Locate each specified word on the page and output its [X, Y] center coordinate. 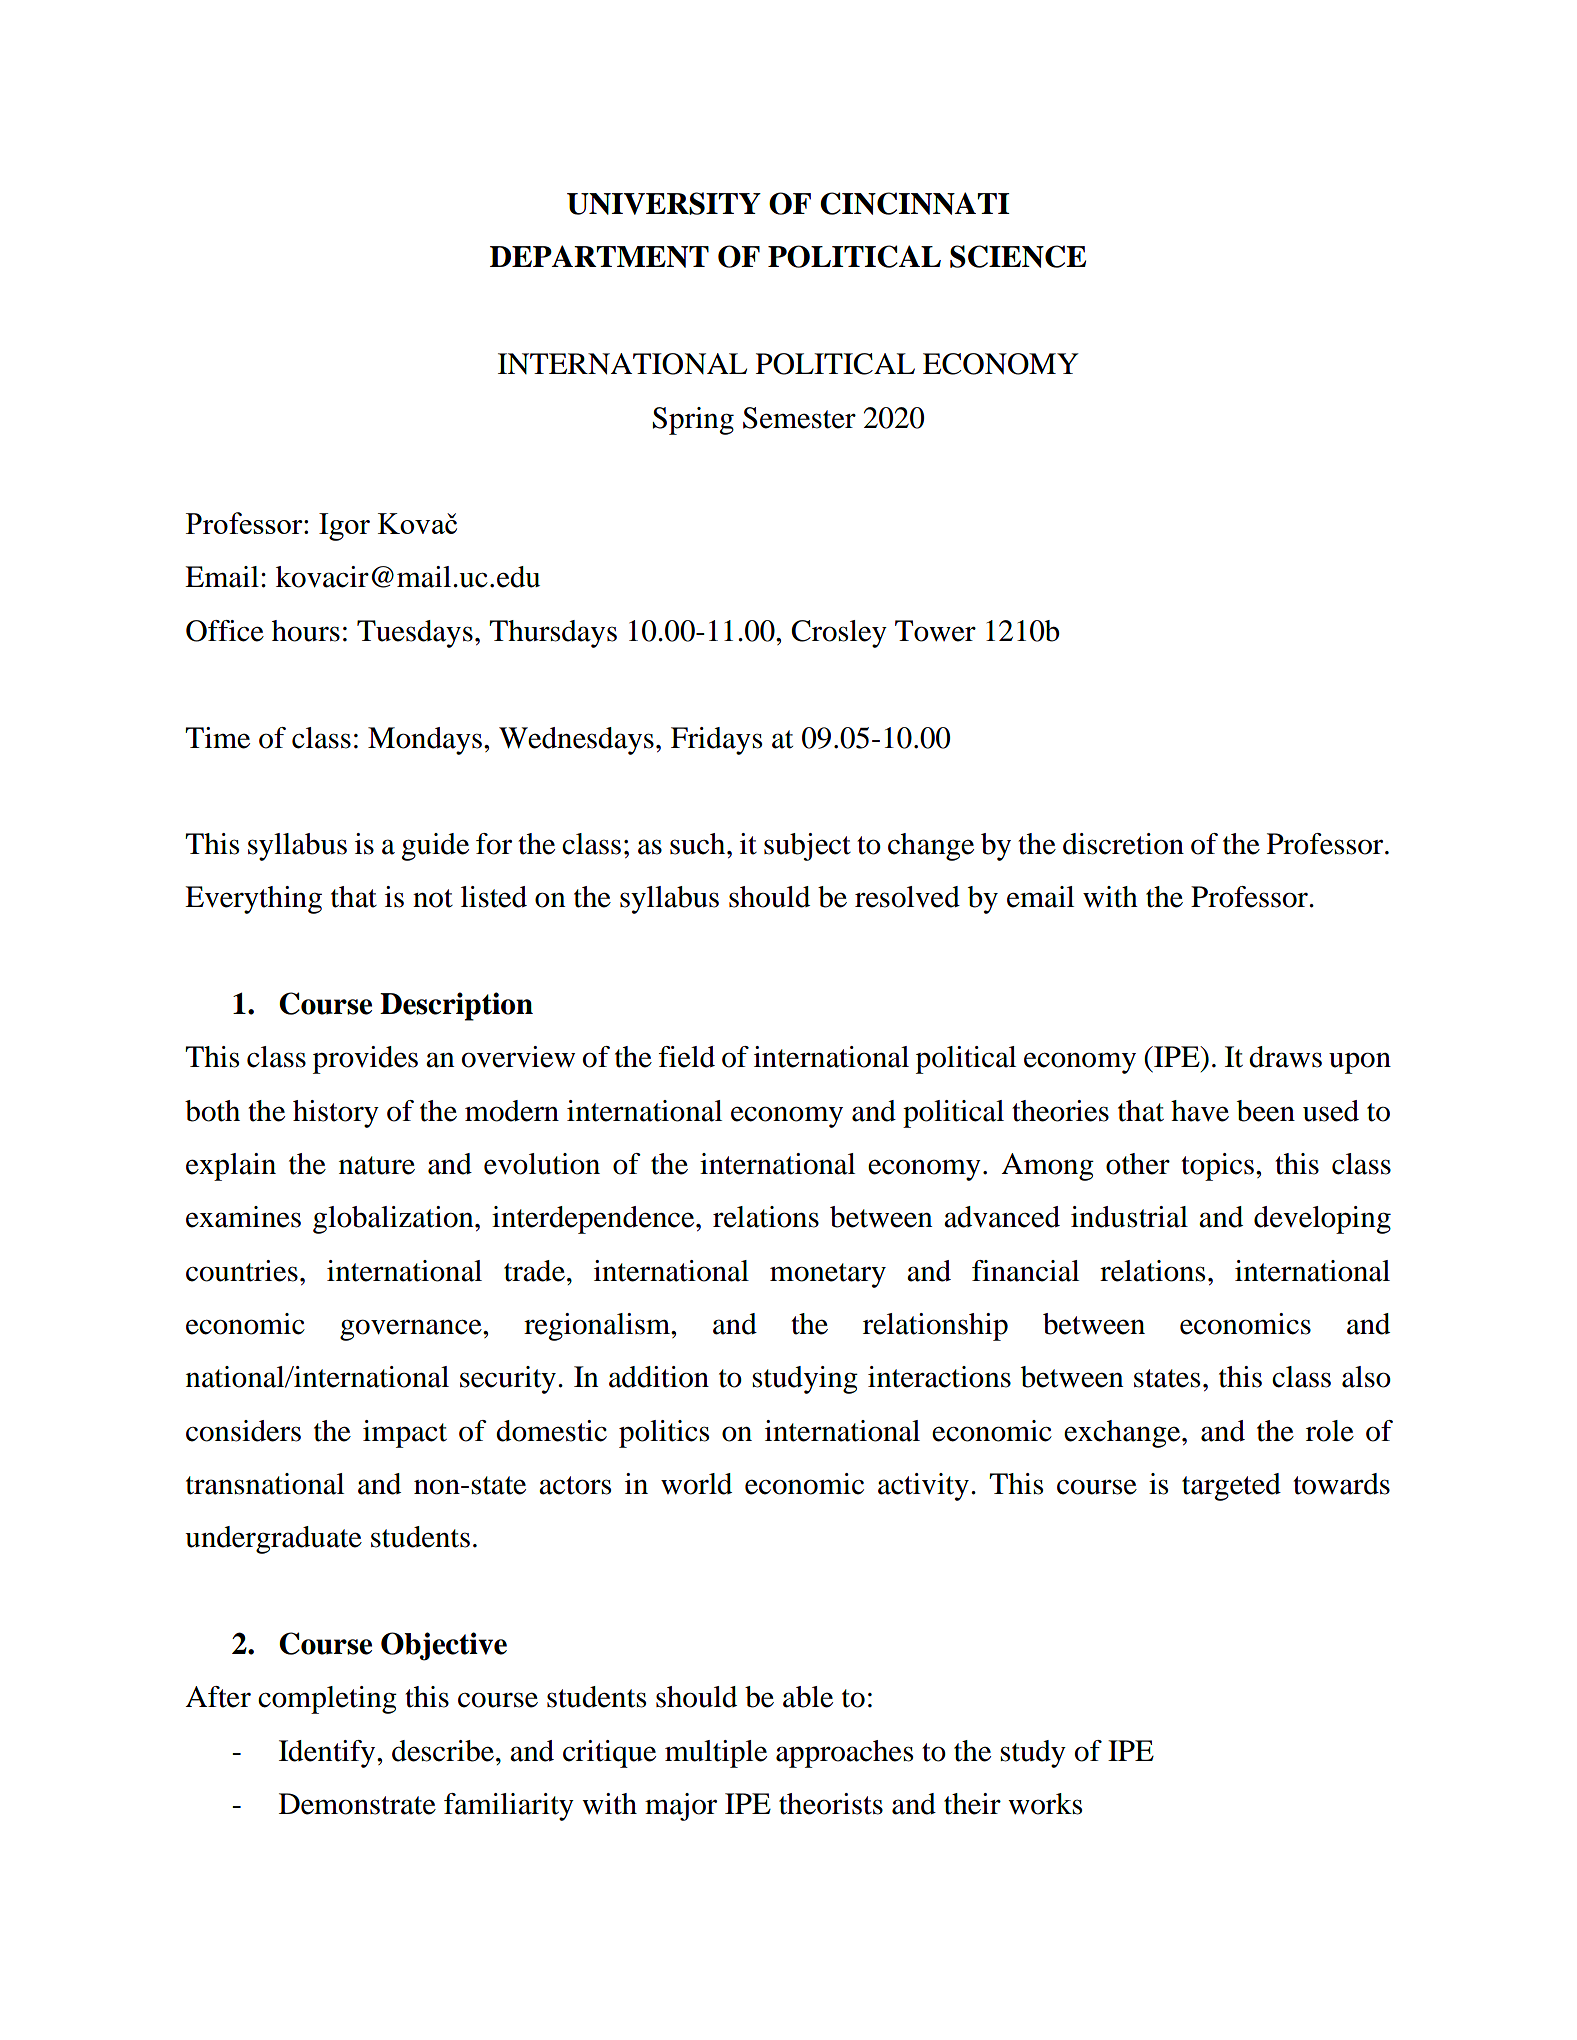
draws [1285, 1057]
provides [365, 1060]
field [687, 1057]
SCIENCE [1018, 256]
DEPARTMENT [599, 256]
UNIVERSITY [664, 203]
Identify [328, 1754]
